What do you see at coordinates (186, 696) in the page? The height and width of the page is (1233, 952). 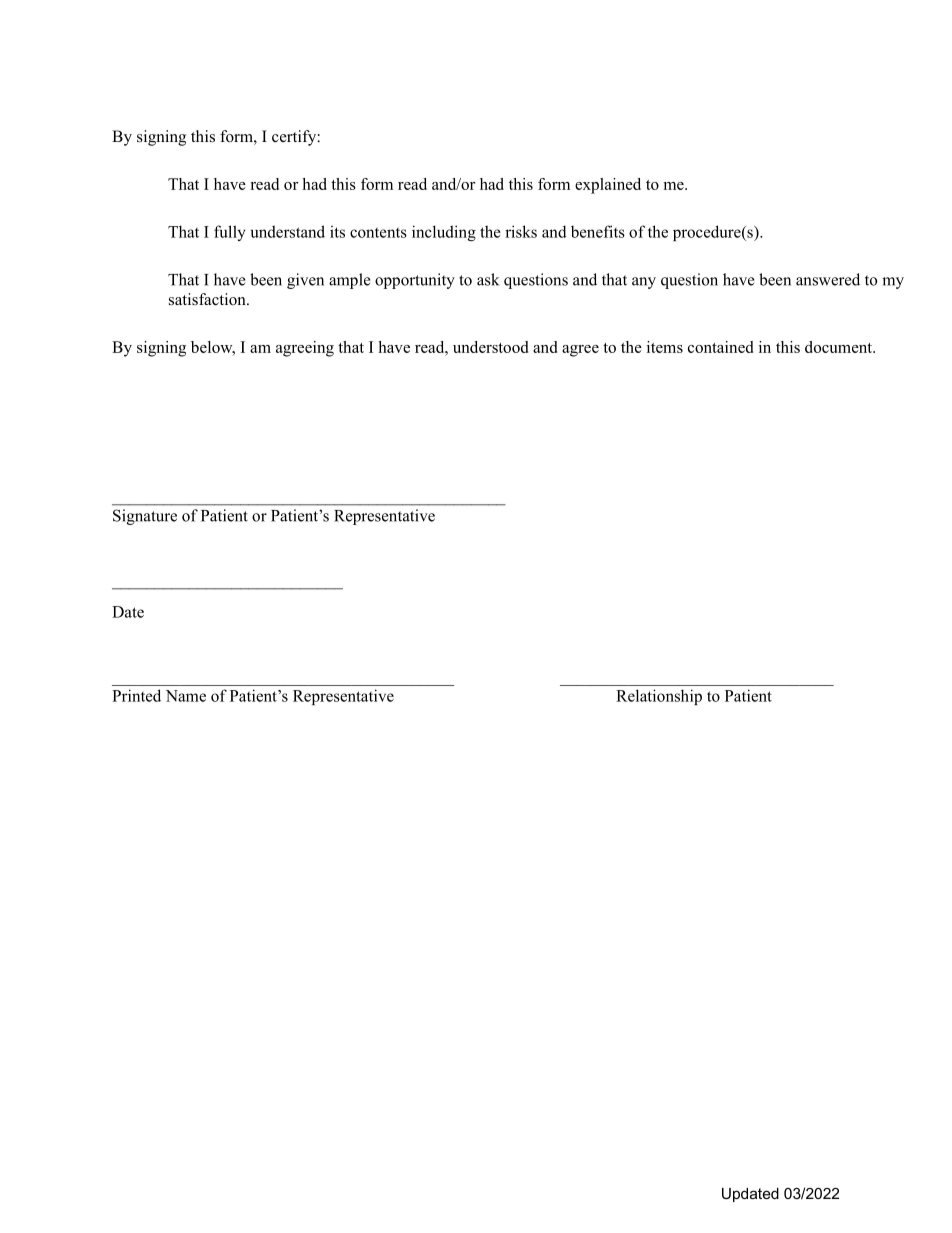 I see `Name` at bounding box center [186, 696].
